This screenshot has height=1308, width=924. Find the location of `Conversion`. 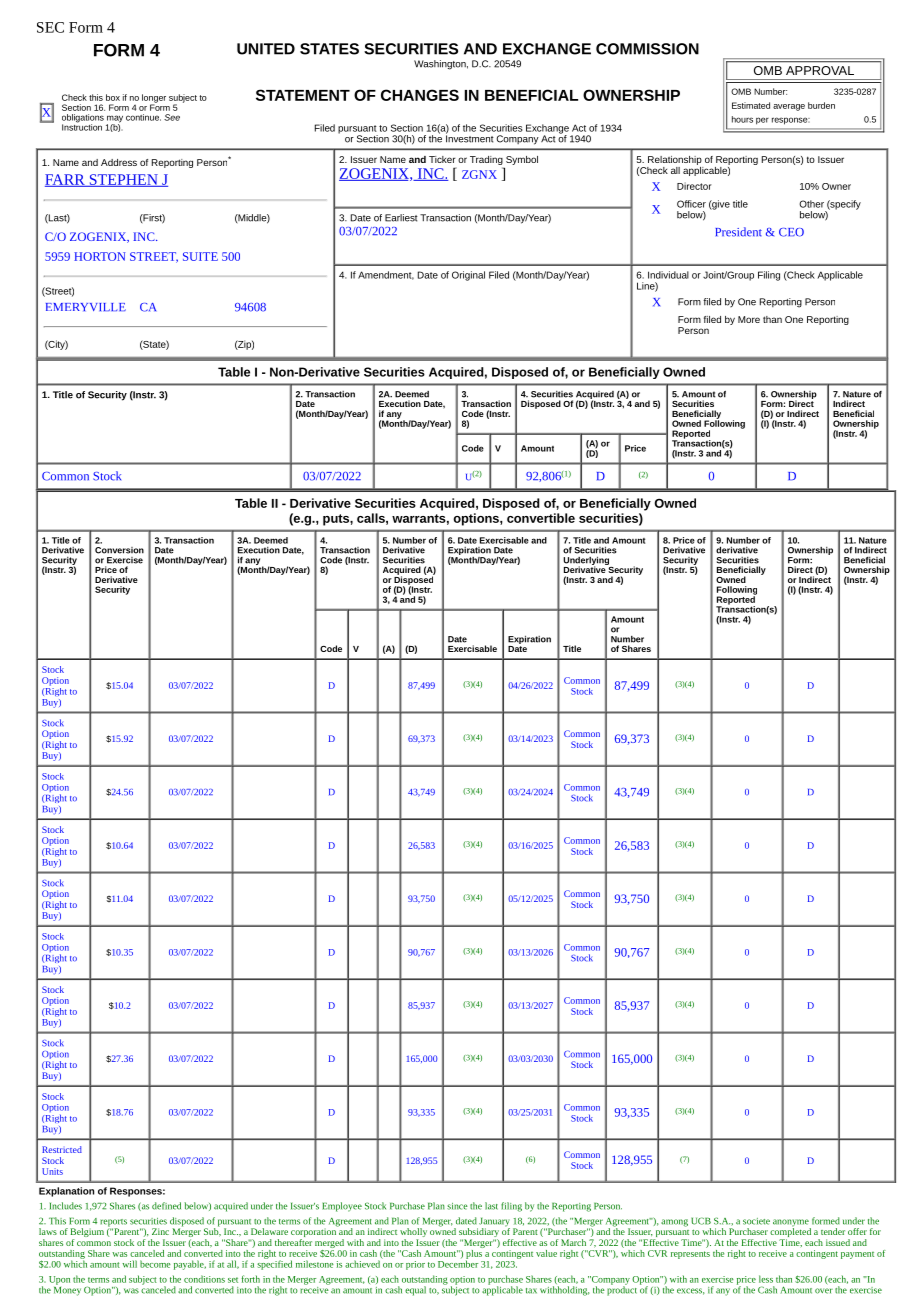

Conversion is located at coordinates (119, 550).
